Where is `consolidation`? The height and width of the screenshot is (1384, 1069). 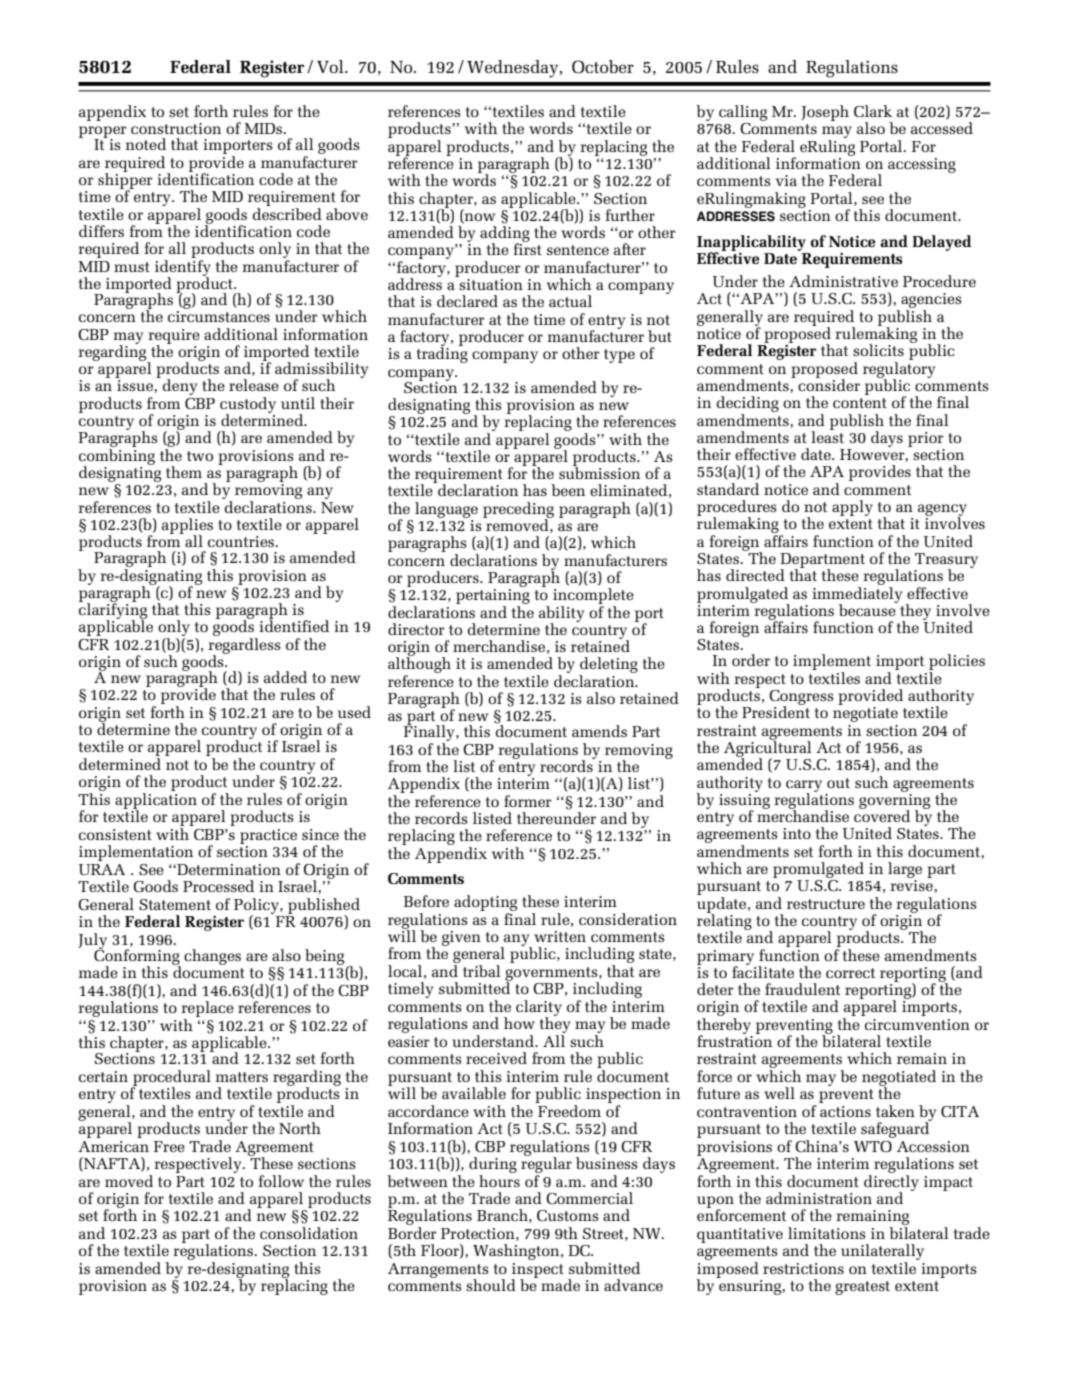 consolidation is located at coordinates (309, 1233).
